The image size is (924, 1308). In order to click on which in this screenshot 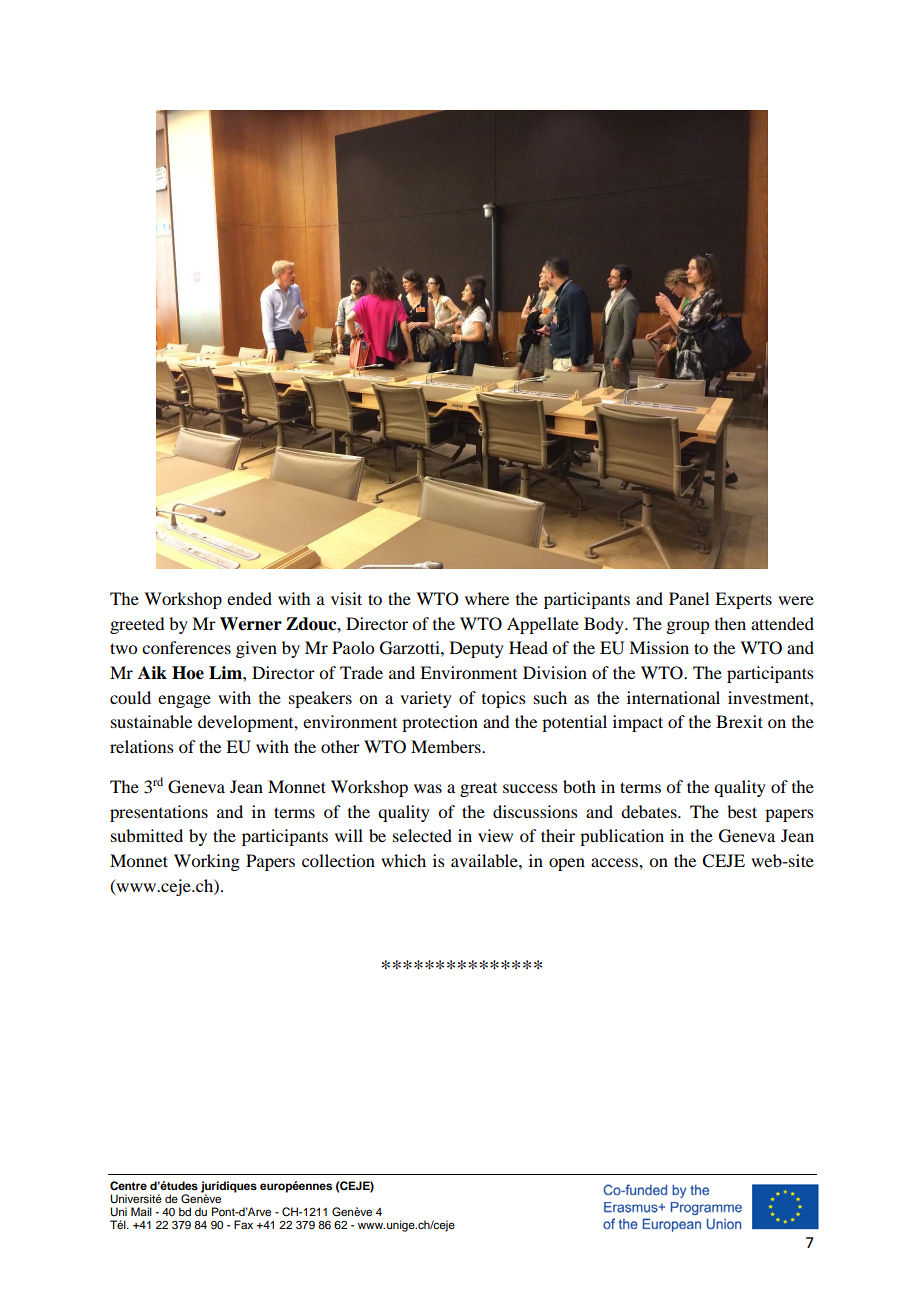, I will do `click(403, 860)`.
